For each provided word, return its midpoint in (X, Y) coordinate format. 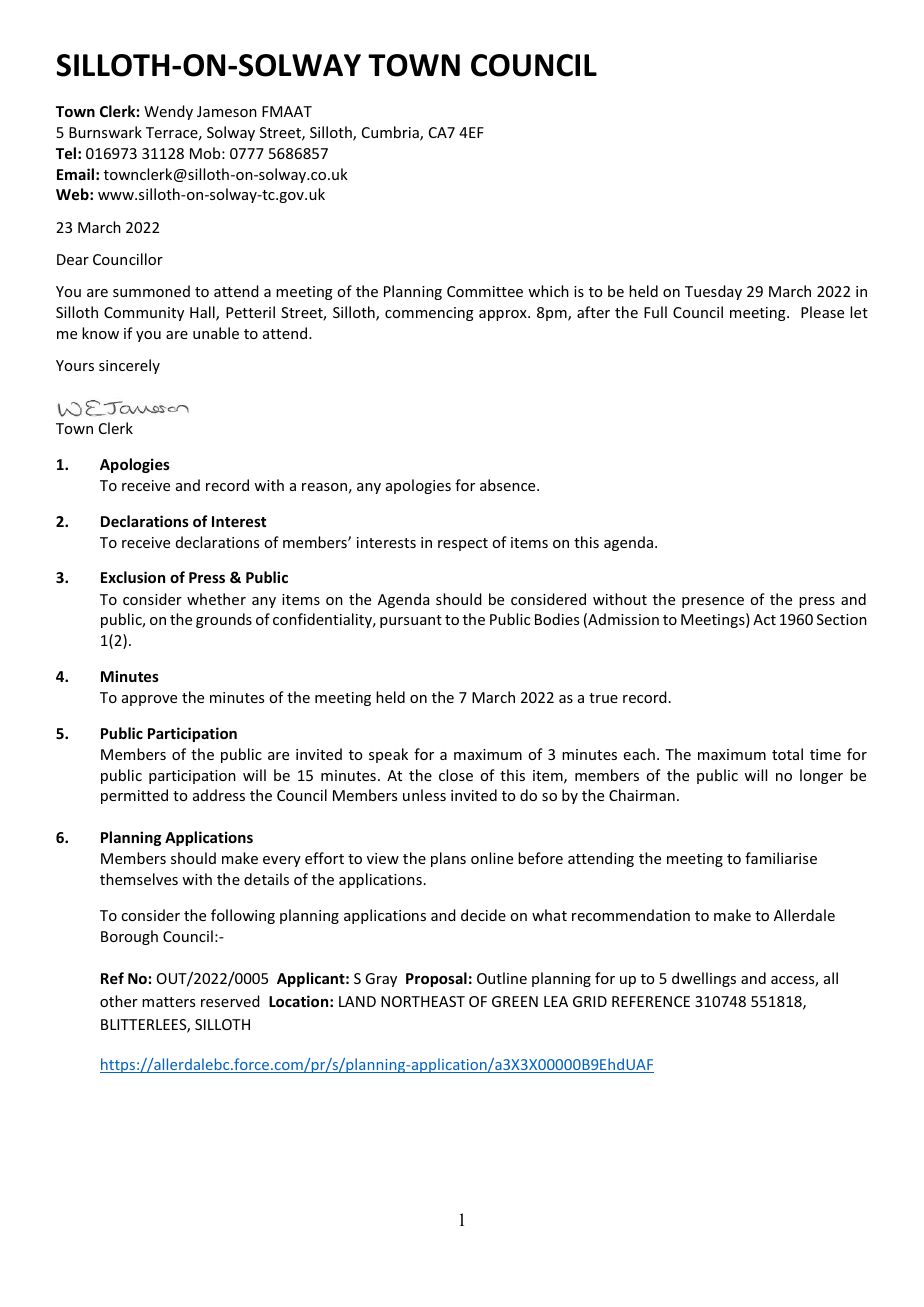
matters (168, 1002)
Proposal (436, 979)
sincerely (129, 366)
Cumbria (391, 133)
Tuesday (713, 292)
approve (149, 700)
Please (822, 312)
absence (509, 485)
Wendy (168, 112)
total (787, 754)
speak (388, 755)
